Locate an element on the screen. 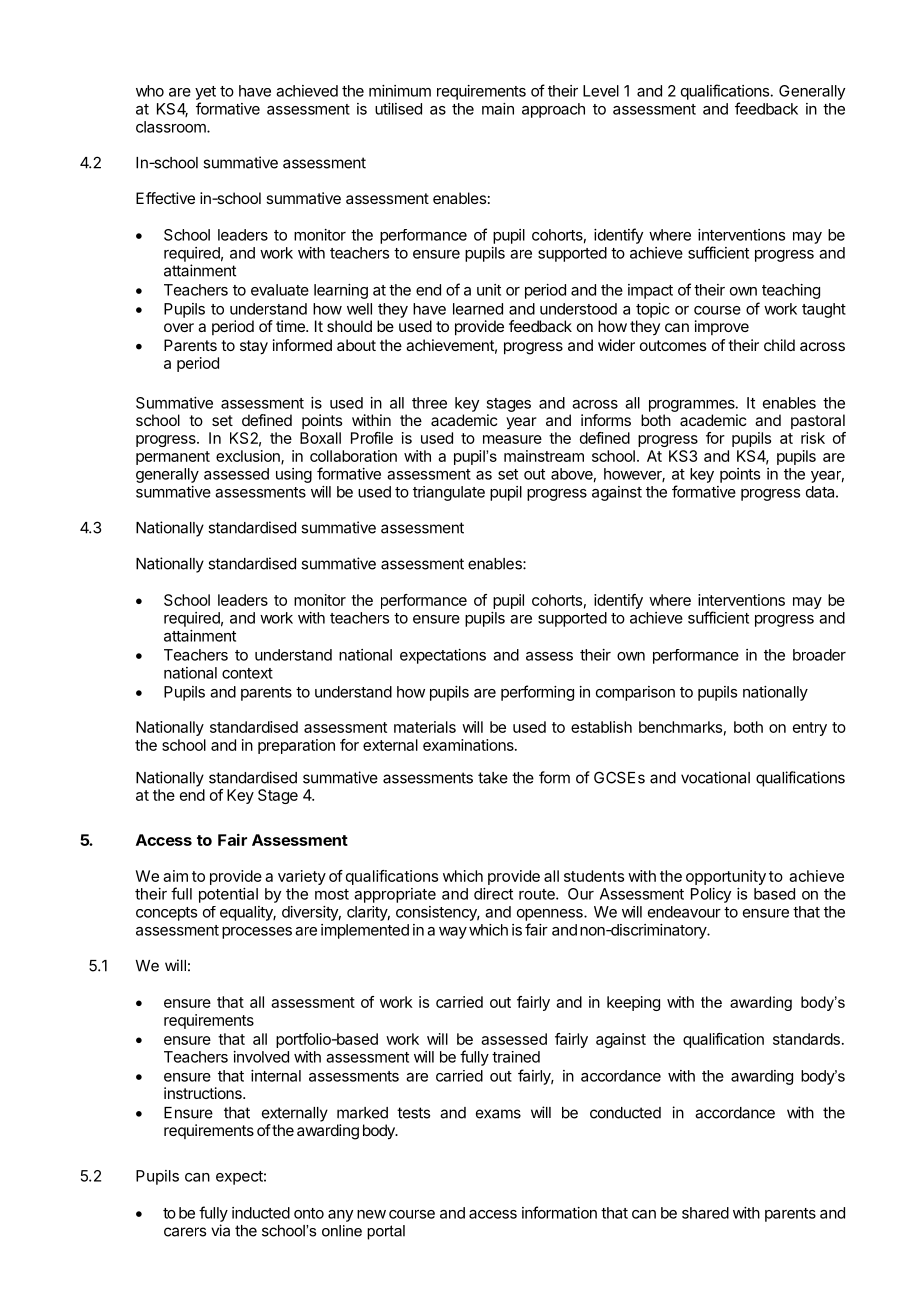 This screenshot has height=1308, width=924. Policy is located at coordinates (711, 895).
